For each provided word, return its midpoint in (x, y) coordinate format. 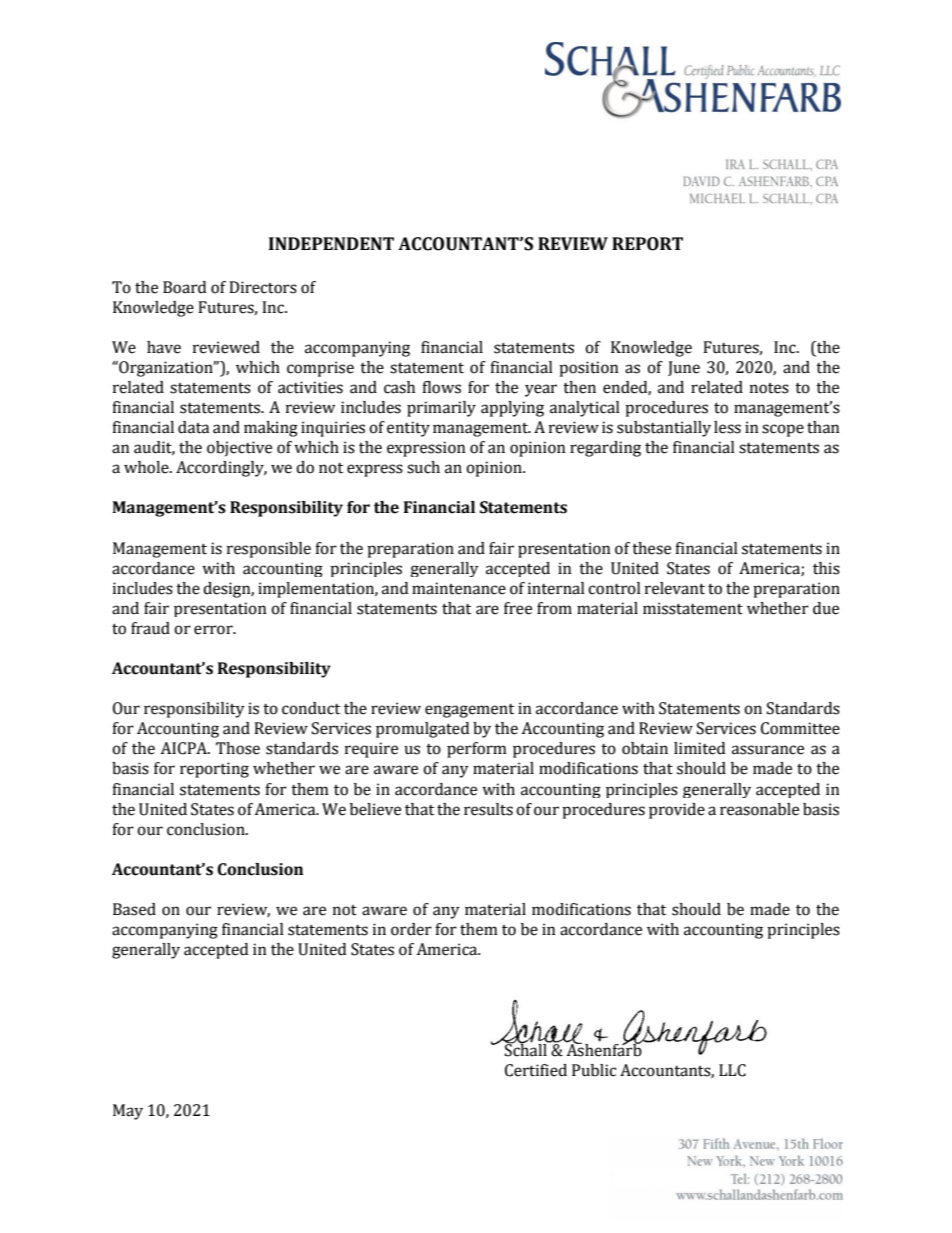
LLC (732, 1070)
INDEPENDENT (331, 243)
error (214, 630)
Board (184, 287)
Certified (536, 1070)
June (684, 368)
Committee (800, 728)
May (128, 1112)
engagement (469, 711)
